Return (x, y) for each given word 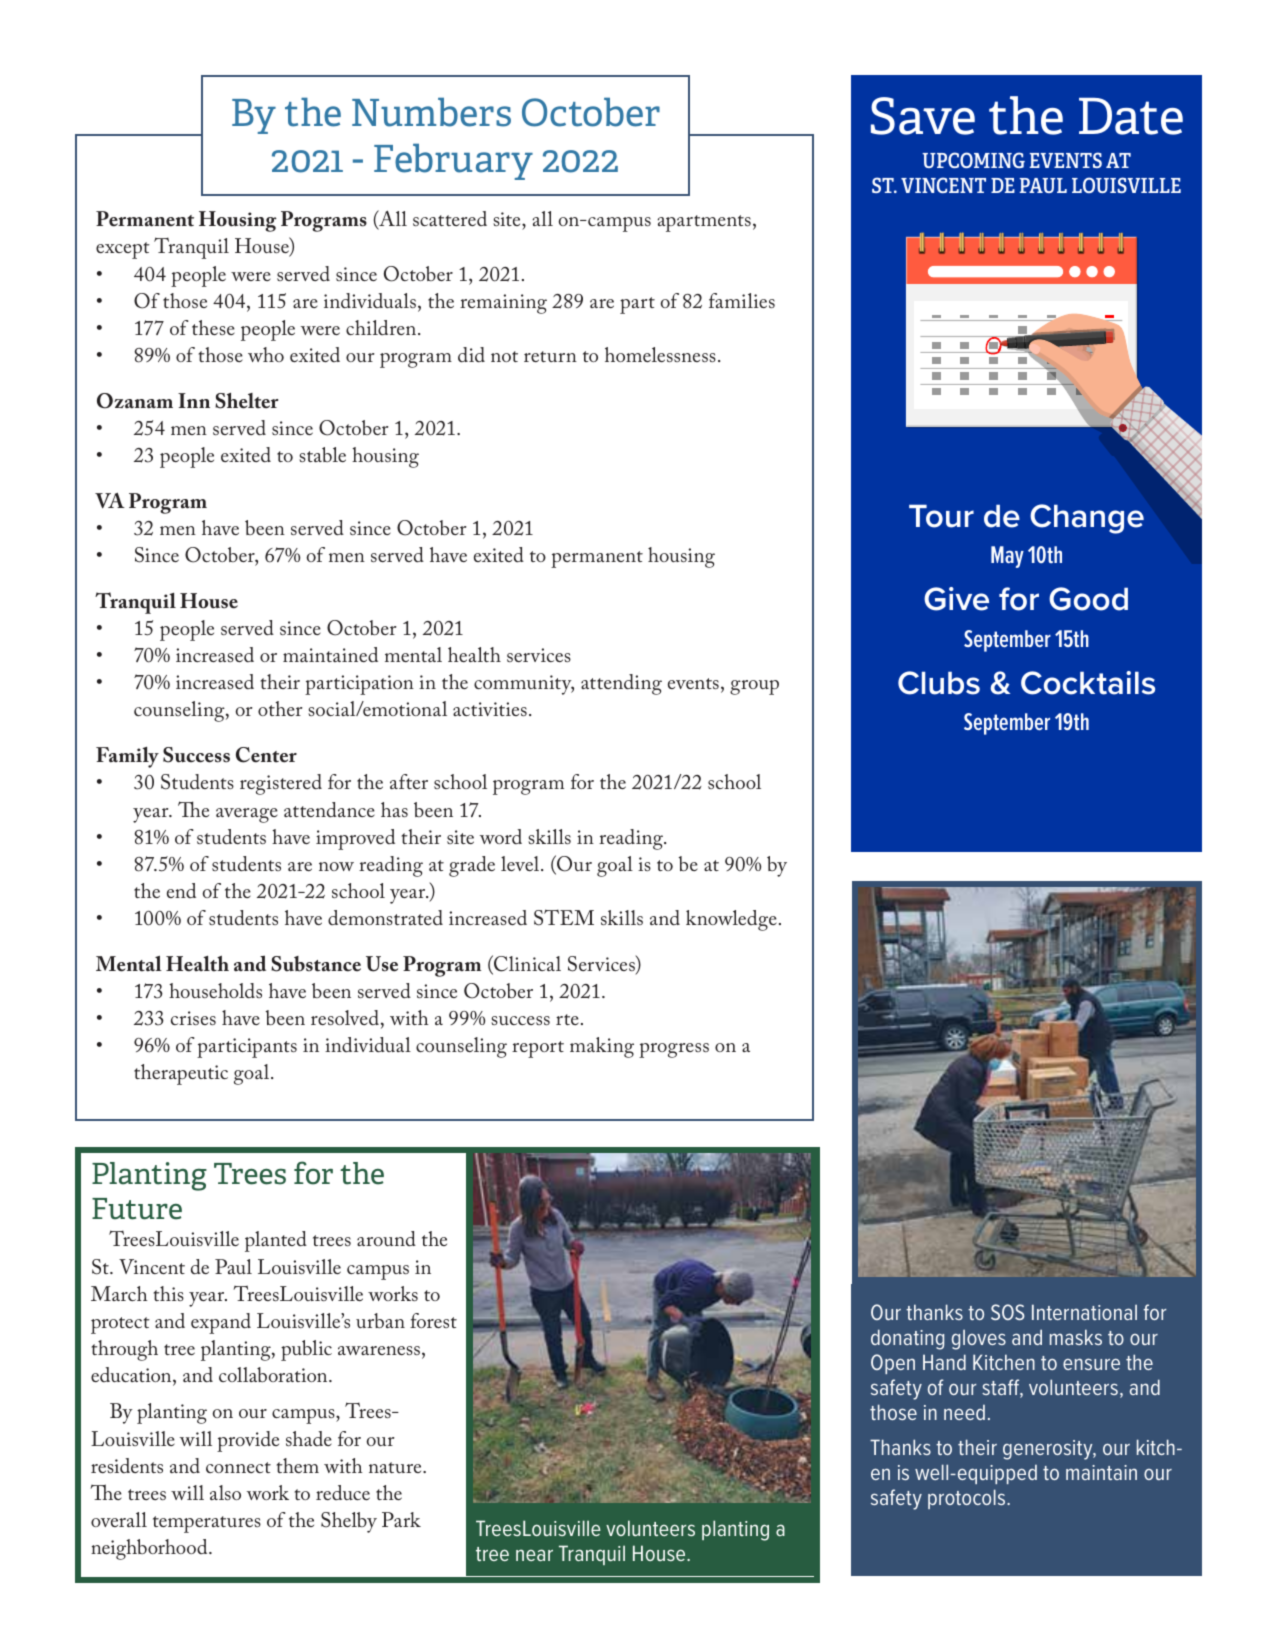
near (534, 1555)
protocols (968, 1499)
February (453, 161)
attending (621, 684)
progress (674, 1050)
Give (956, 599)
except (123, 250)
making (602, 1047)
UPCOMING (973, 160)
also (225, 1492)
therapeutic (181, 1074)
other (280, 708)
